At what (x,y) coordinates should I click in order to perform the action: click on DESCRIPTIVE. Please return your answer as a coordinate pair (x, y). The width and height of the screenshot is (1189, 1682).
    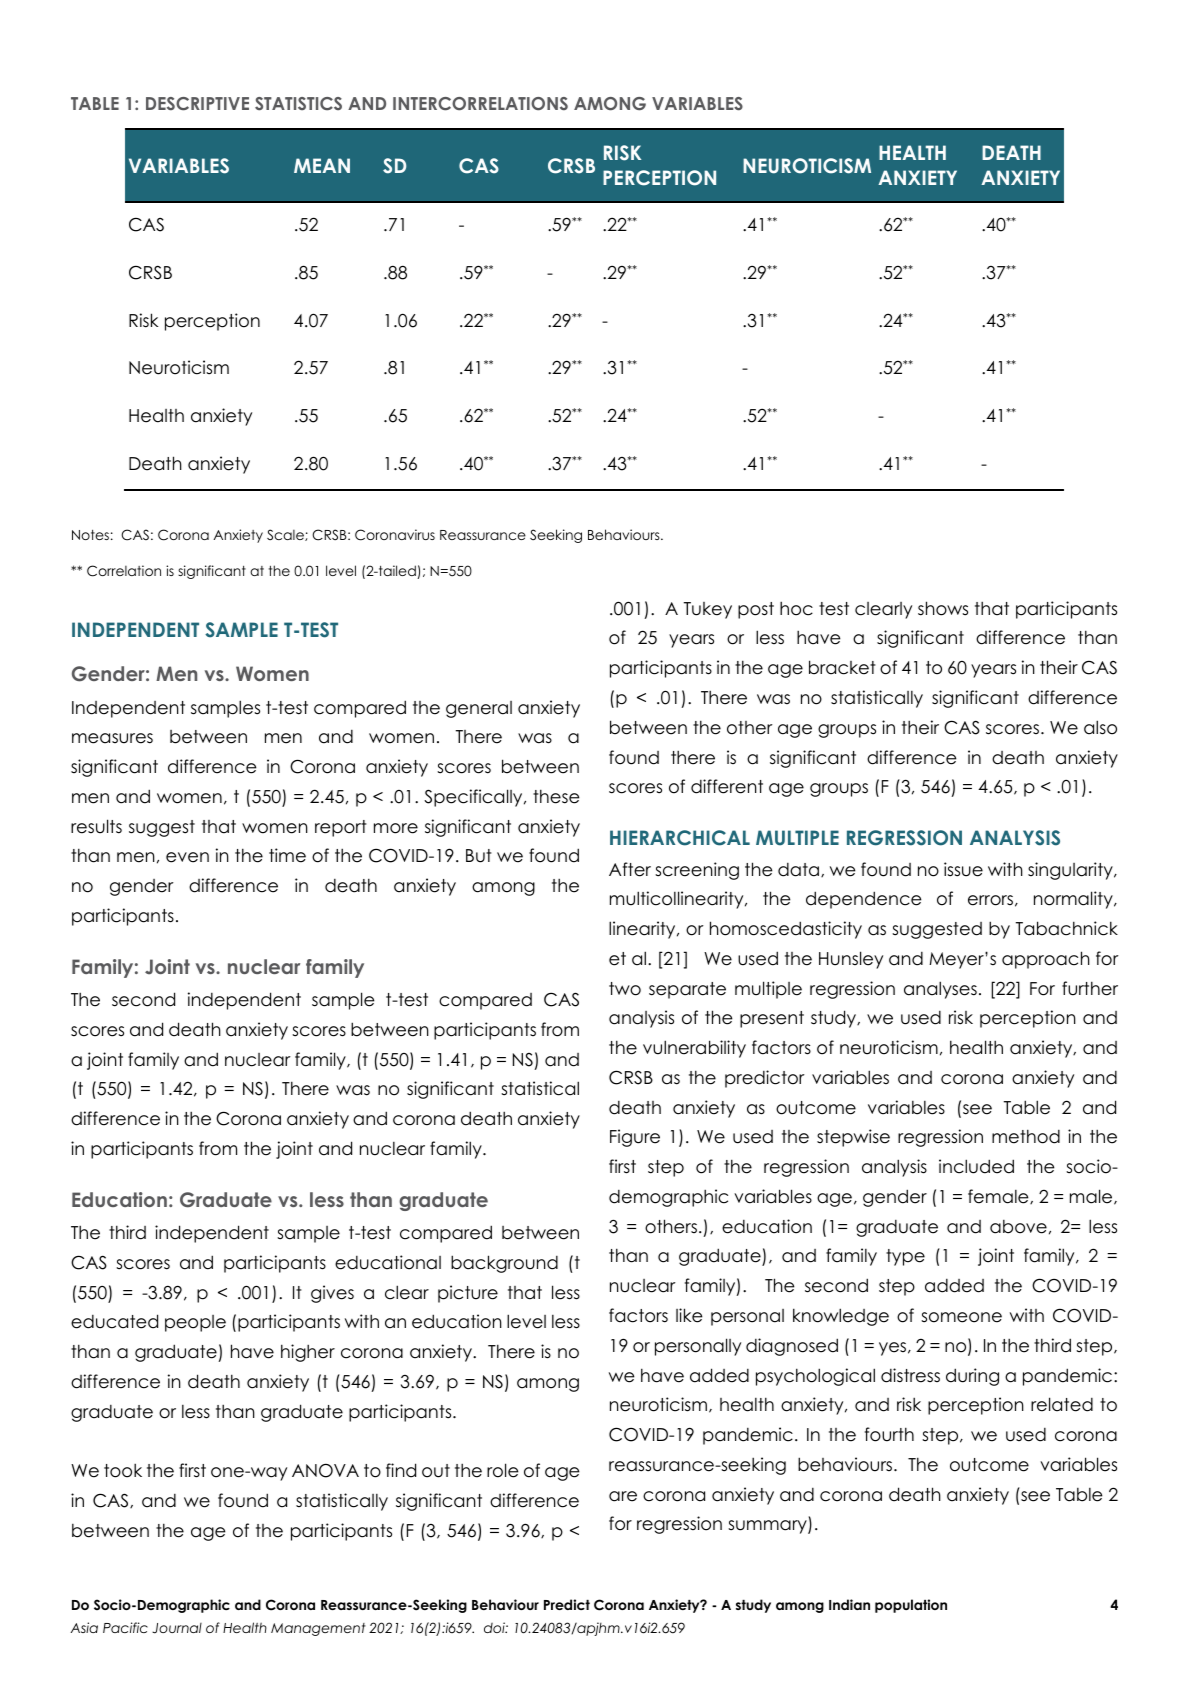
    Looking at the image, I should click on (197, 104).
